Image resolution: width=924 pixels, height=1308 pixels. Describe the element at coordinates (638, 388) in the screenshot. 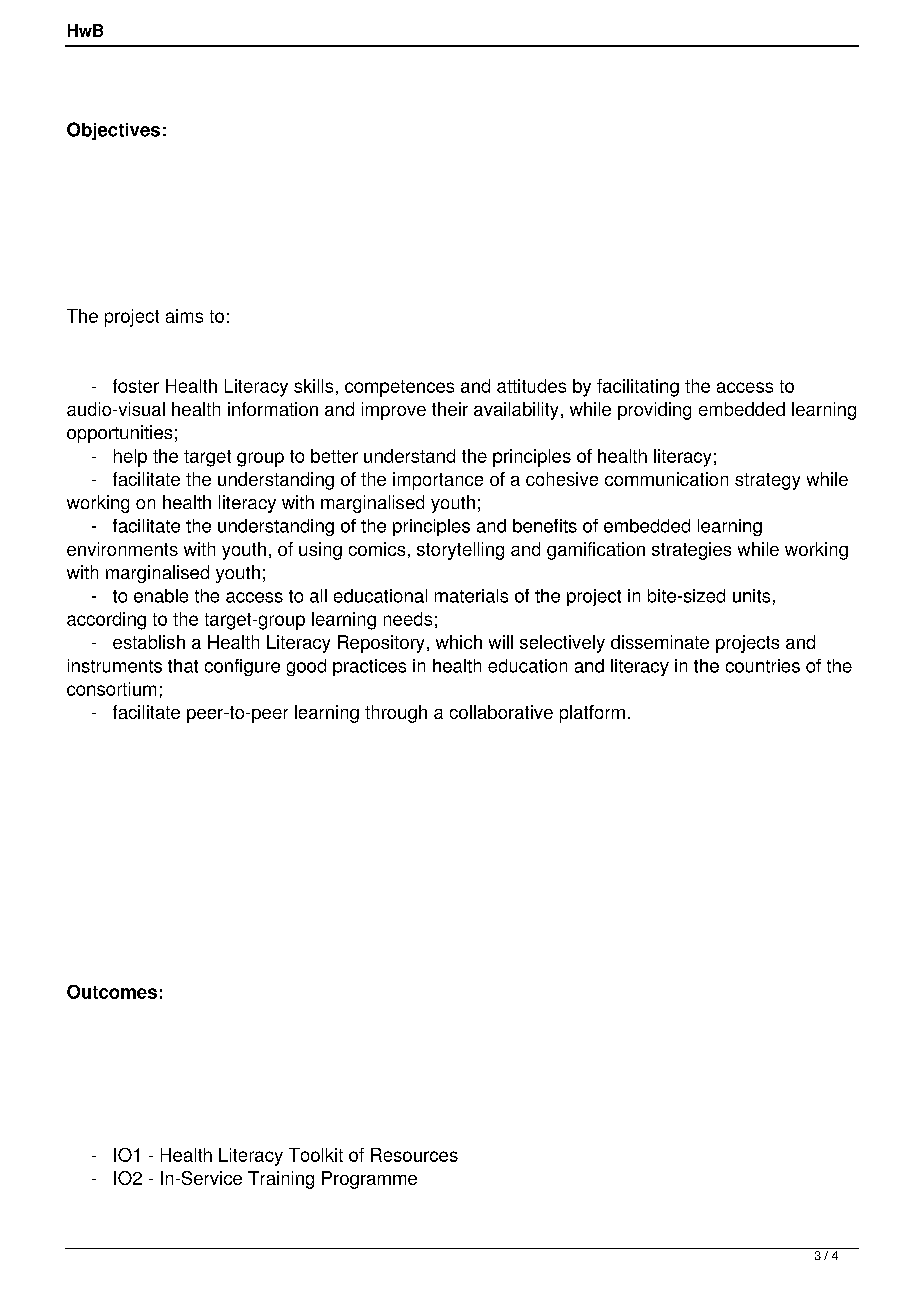

I see `facilitating` at that location.
